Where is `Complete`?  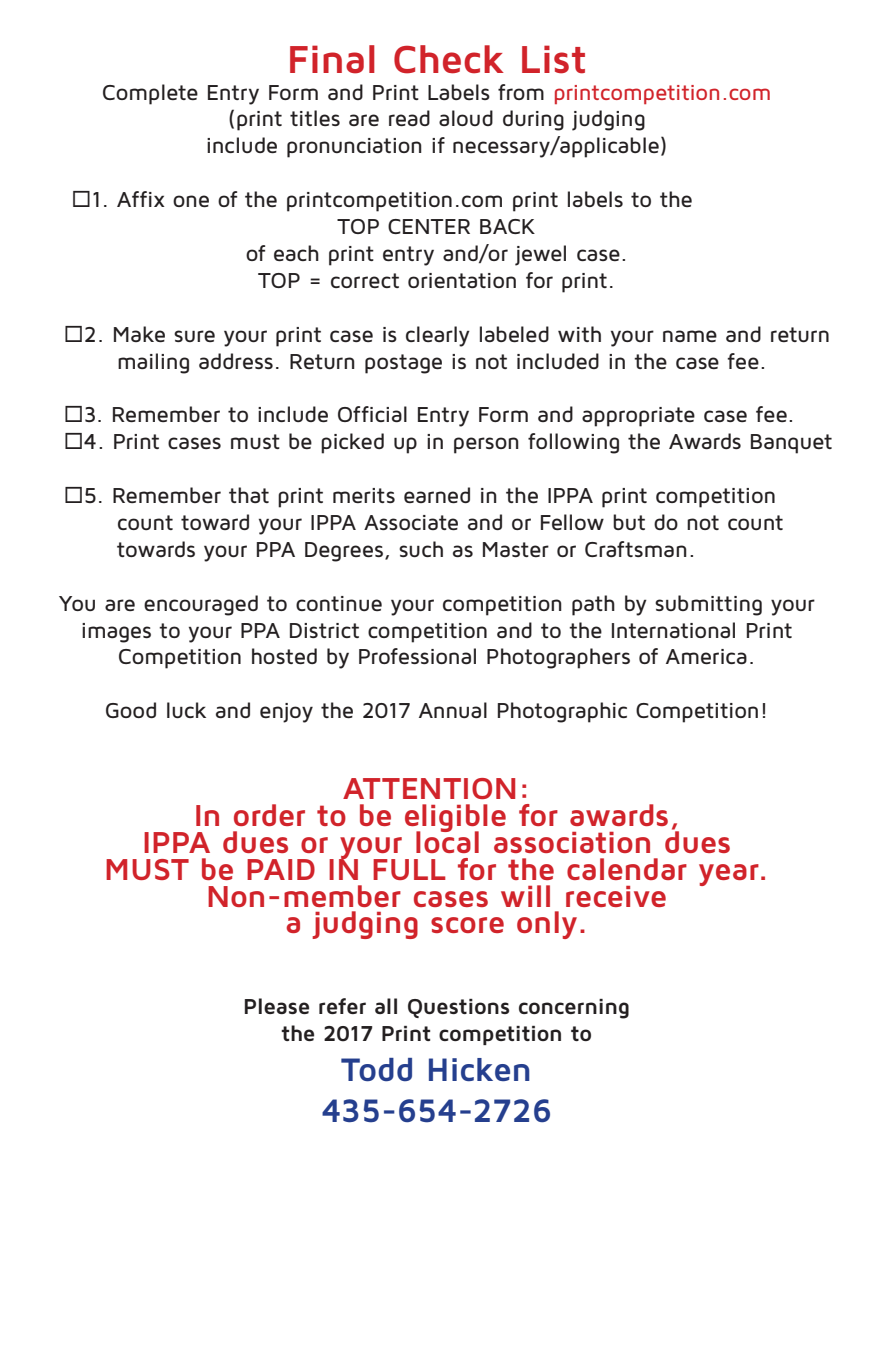
Complete is located at coordinates (150, 94).
